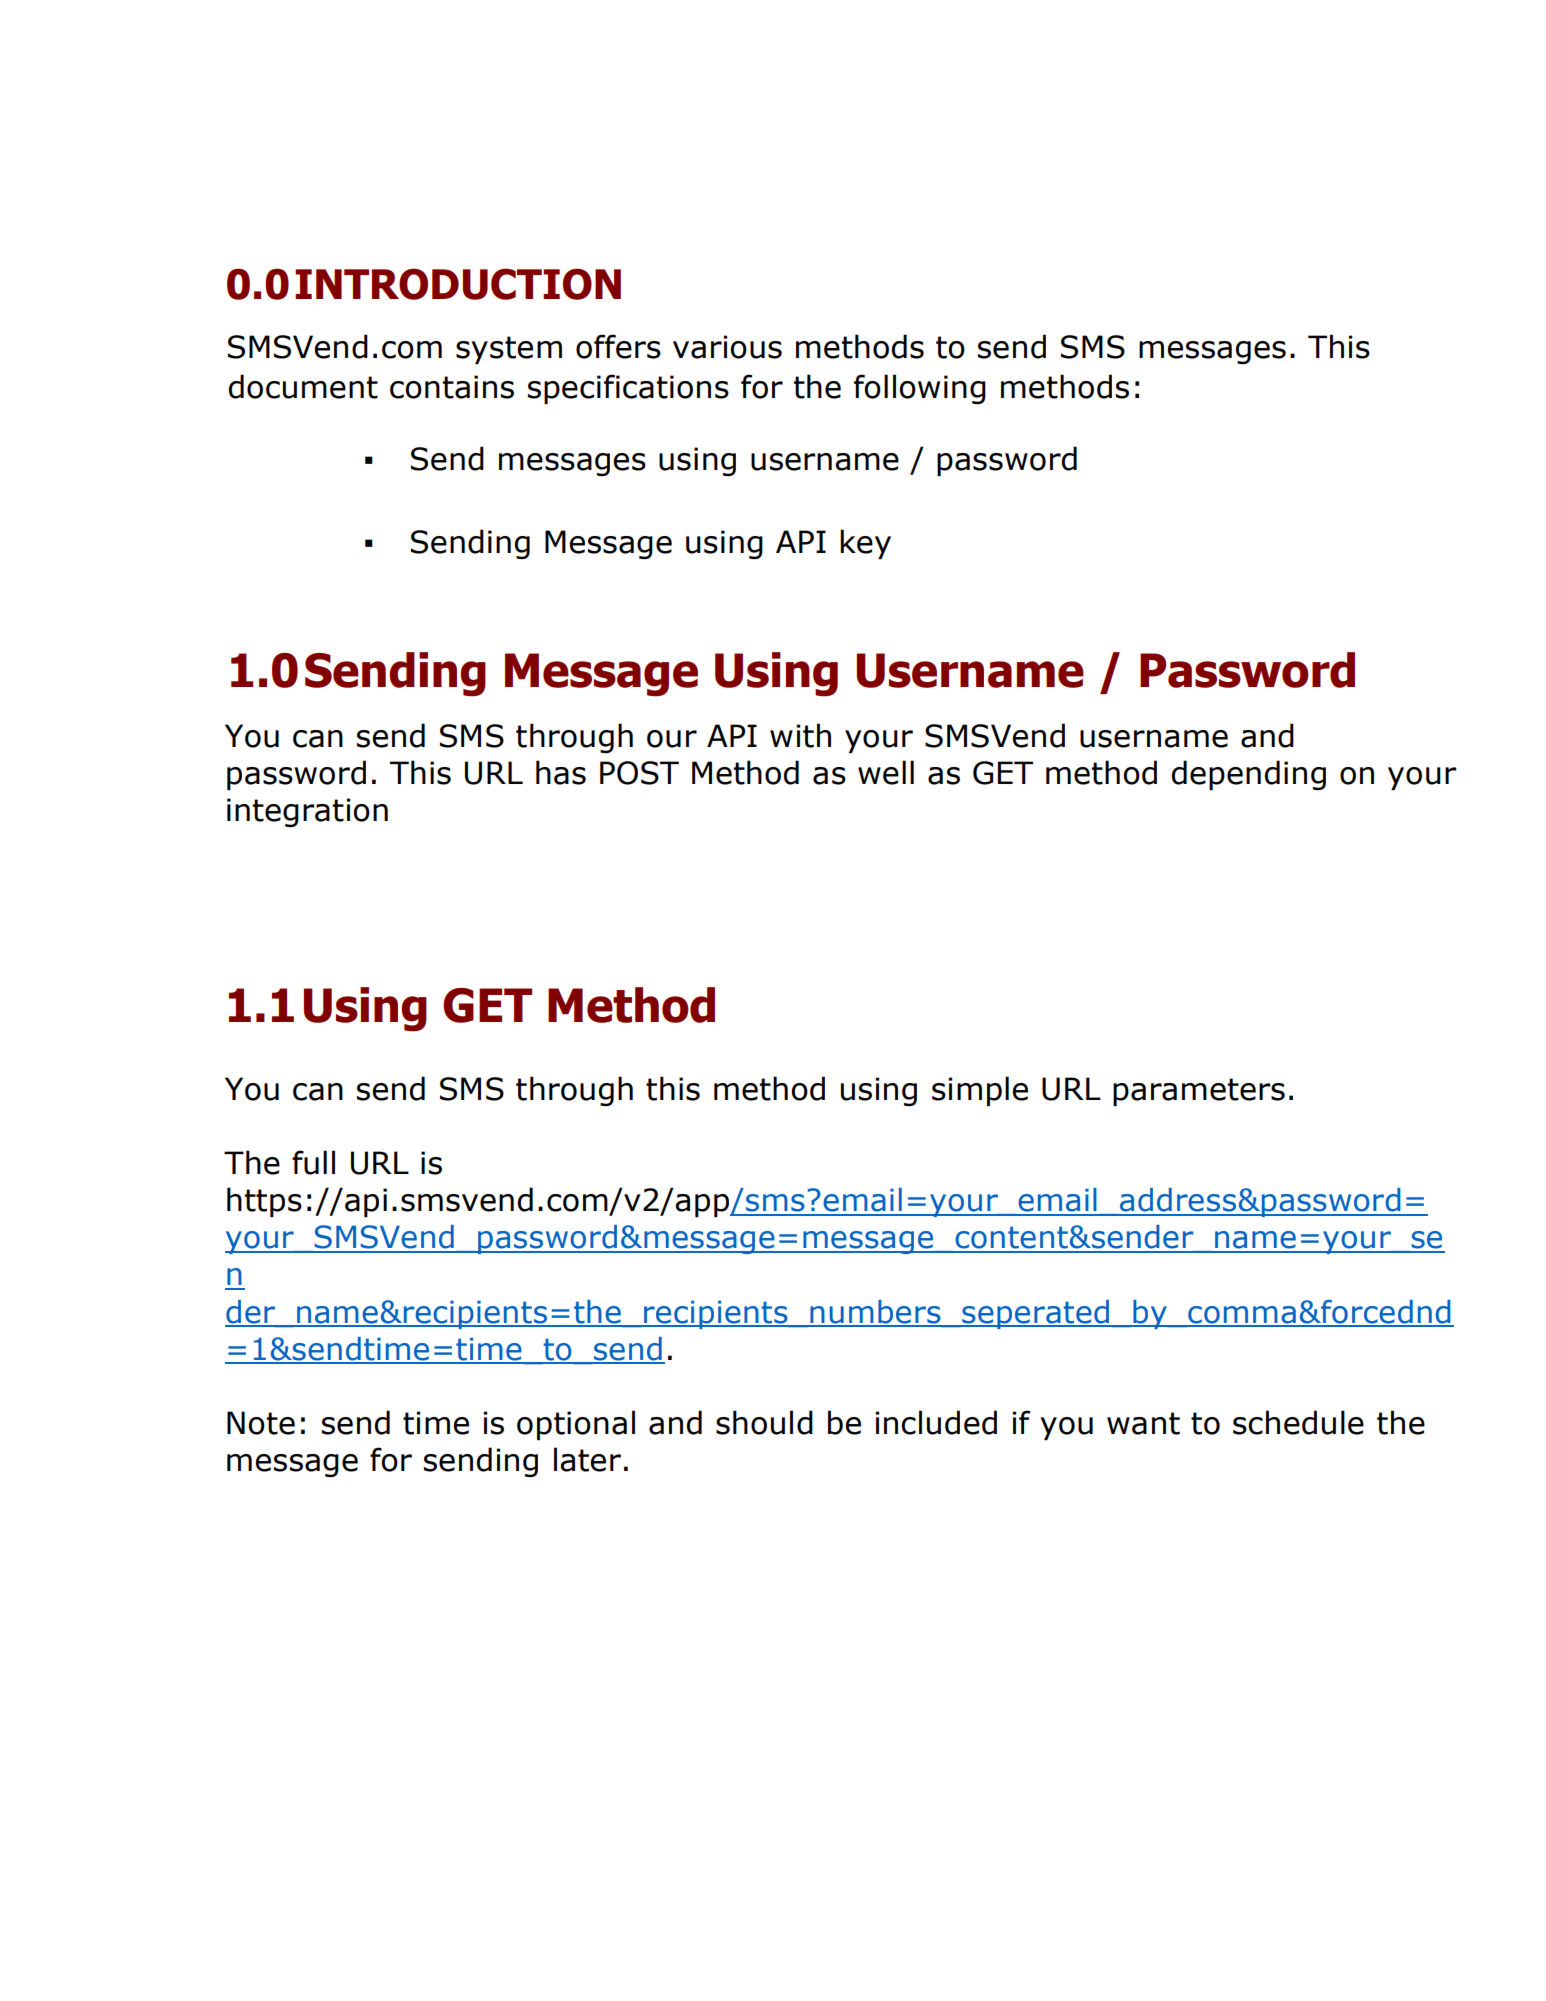 This screenshot has width=1546, height=2001. Describe the element at coordinates (1249, 775) in the screenshot. I see `depending` at that location.
